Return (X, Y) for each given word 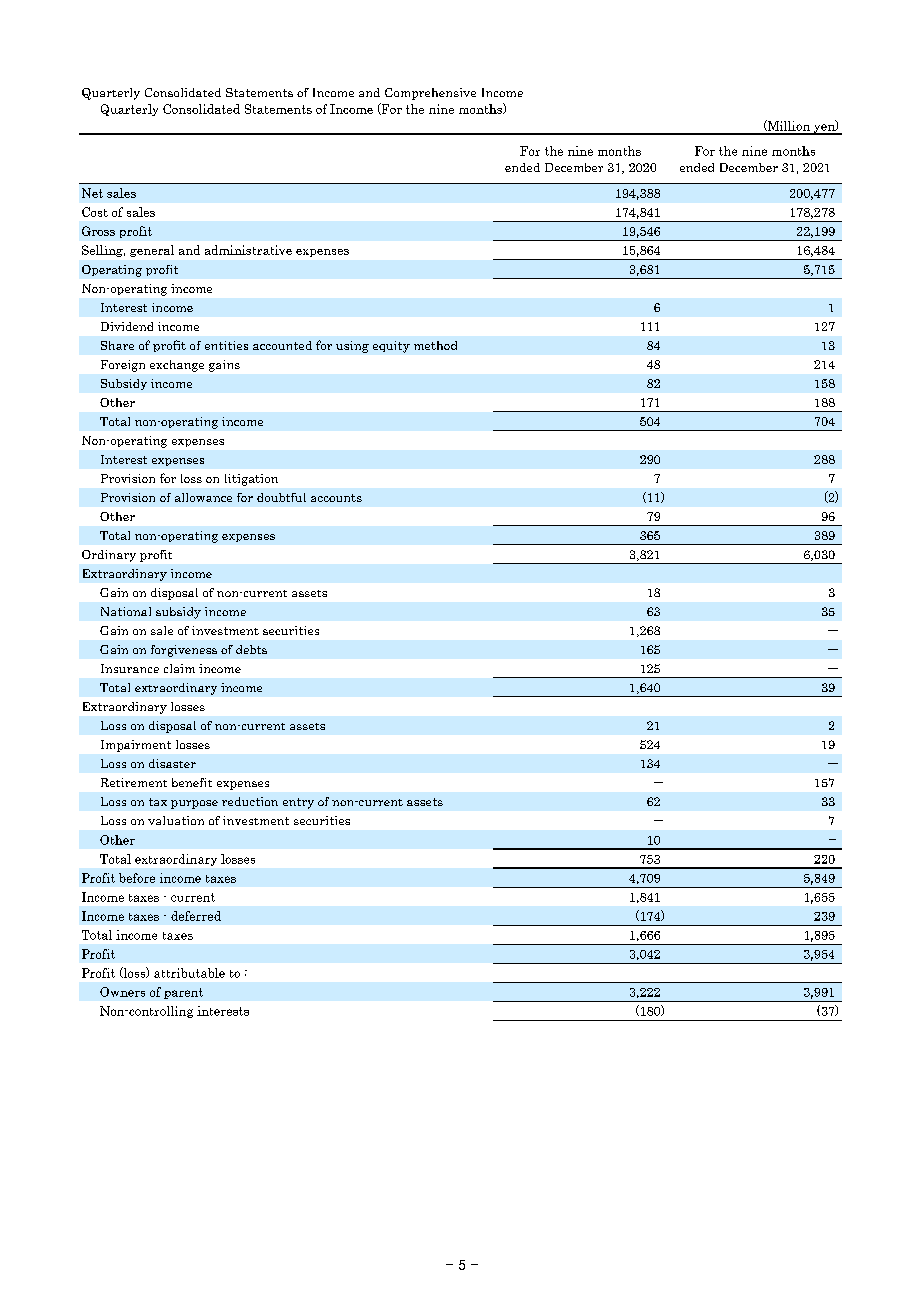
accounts (336, 498)
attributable (189, 973)
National (126, 611)
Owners (122, 992)
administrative (248, 250)
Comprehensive (430, 94)
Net (92, 193)
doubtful (281, 497)
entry (298, 803)
